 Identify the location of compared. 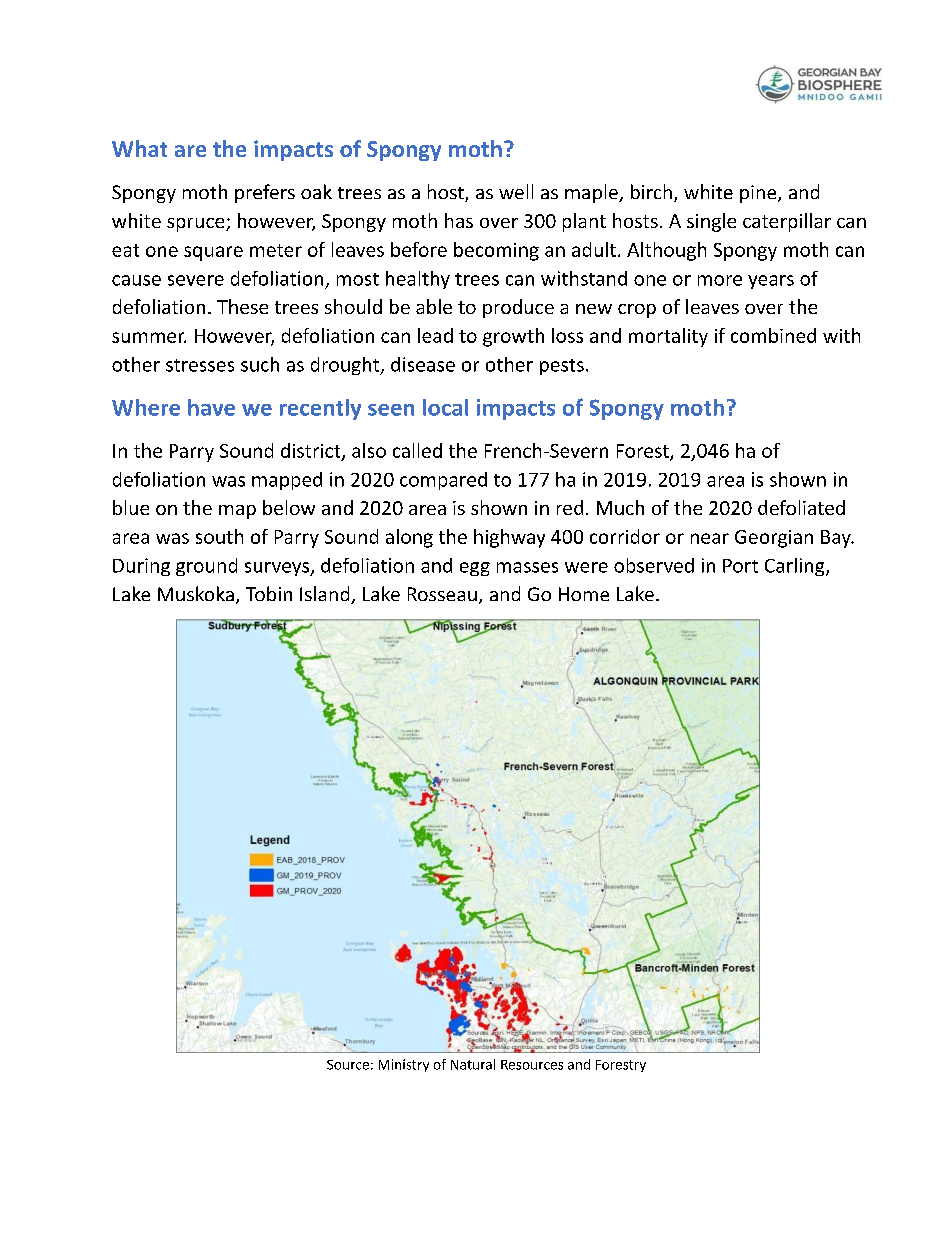
(443, 481).
